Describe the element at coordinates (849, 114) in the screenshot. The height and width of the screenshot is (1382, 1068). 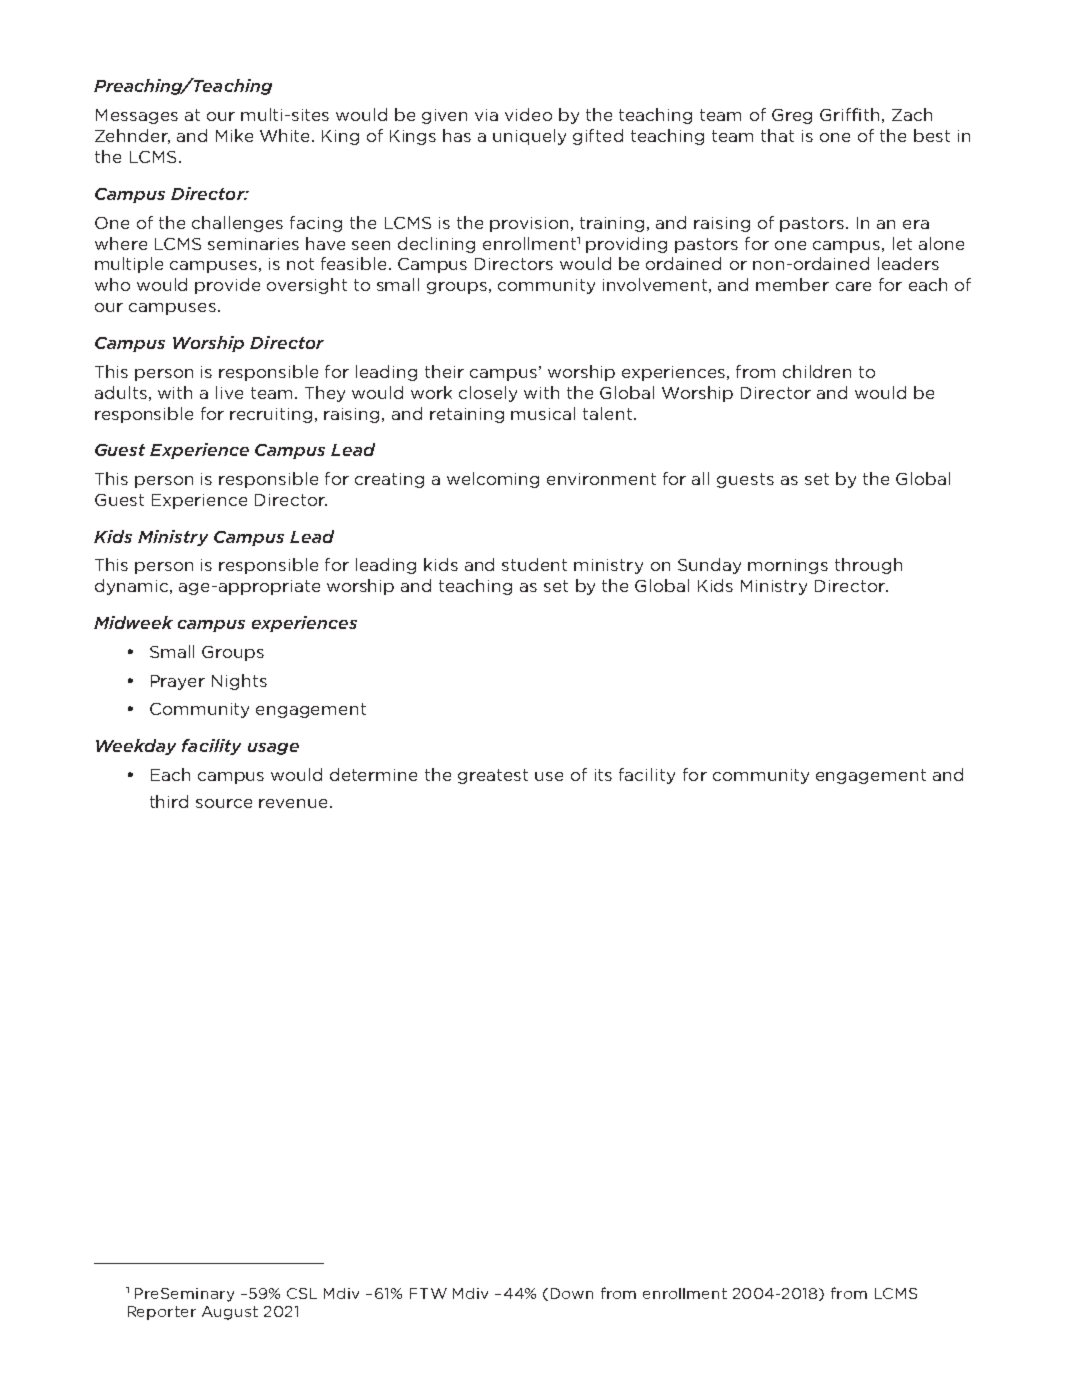
I see `Griffith` at that location.
